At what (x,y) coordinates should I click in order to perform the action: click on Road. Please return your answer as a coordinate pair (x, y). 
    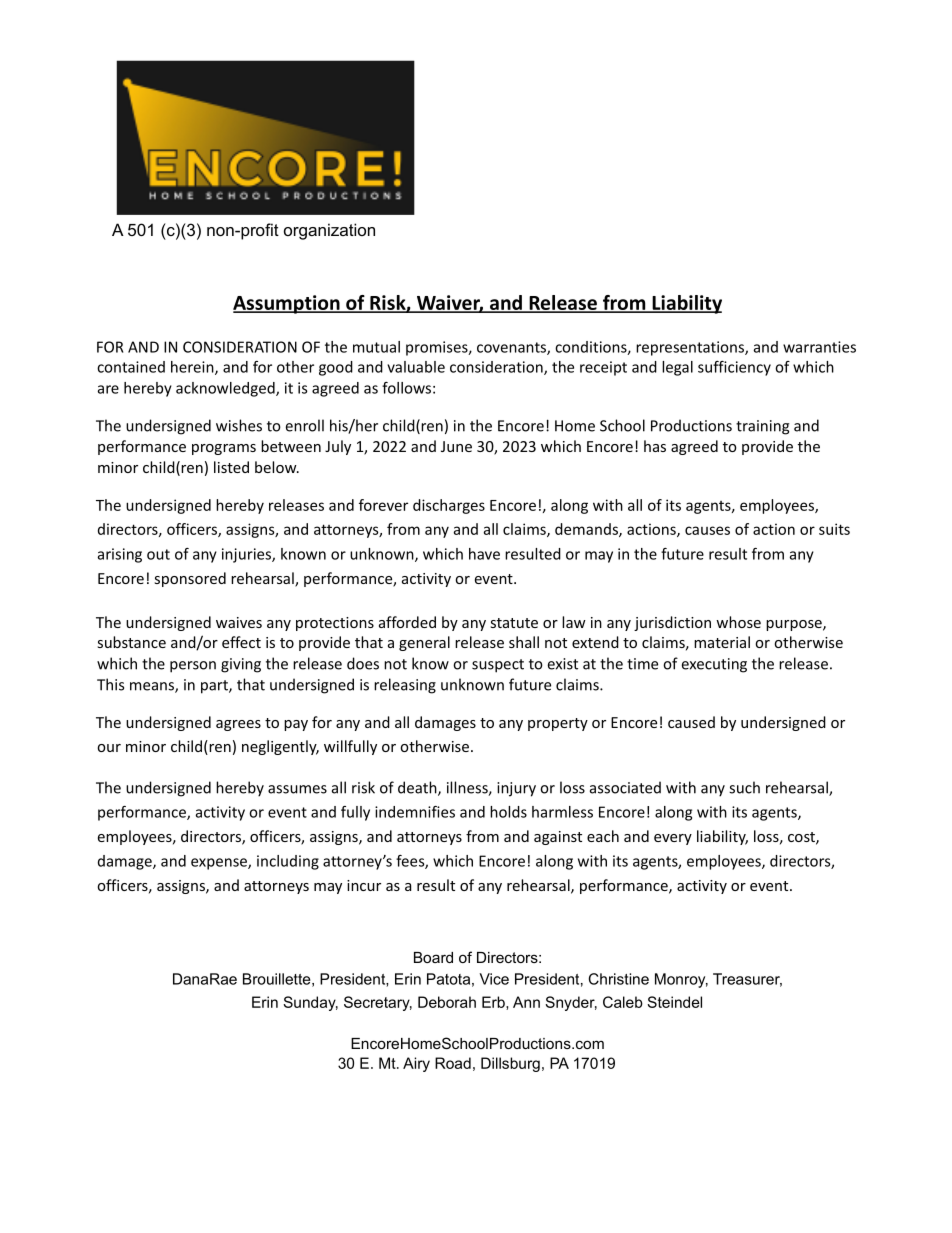
    Looking at the image, I should click on (453, 1063).
